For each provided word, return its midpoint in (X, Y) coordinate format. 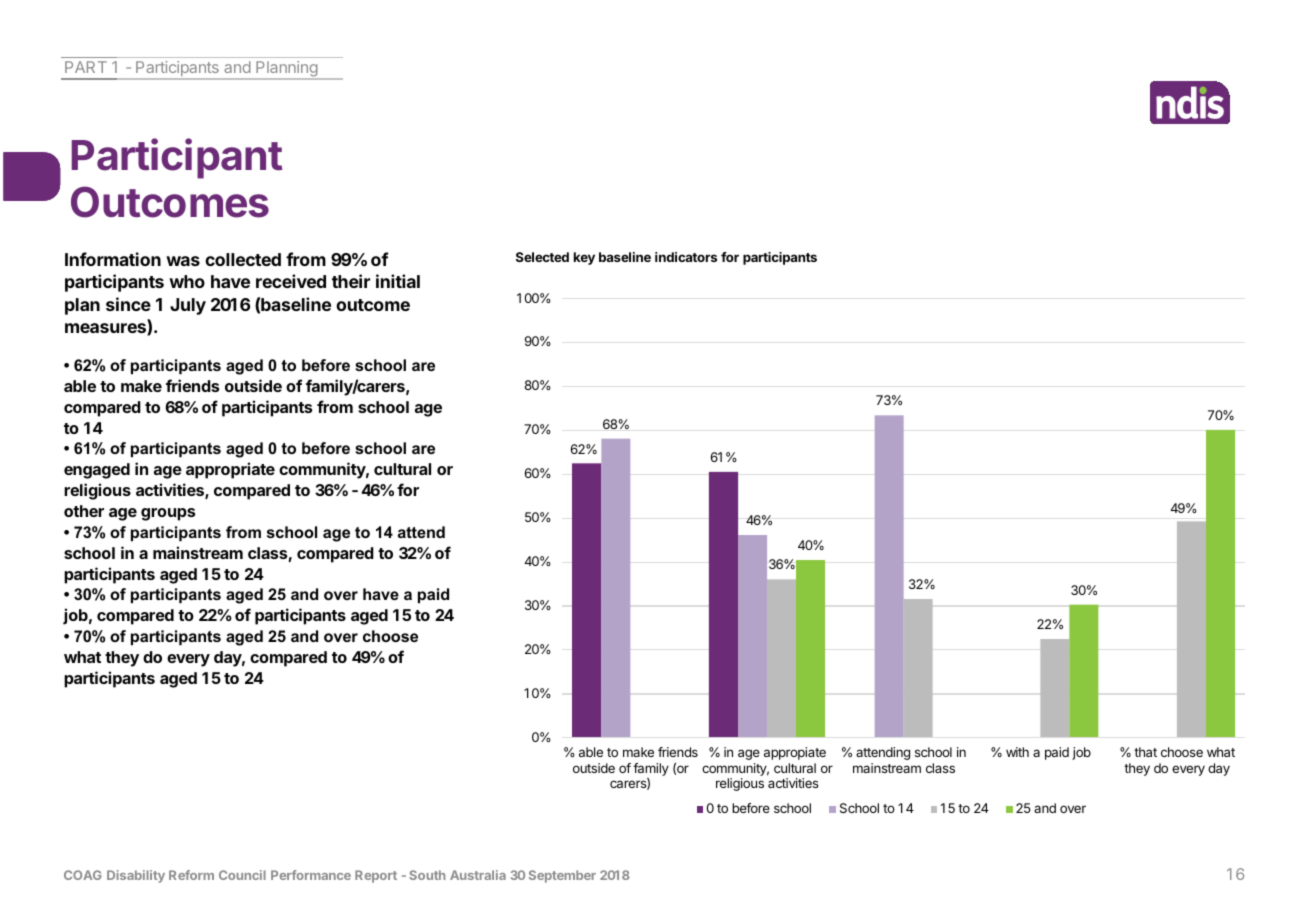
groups (168, 514)
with (1017, 752)
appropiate (795, 753)
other (84, 511)
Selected (542, 257)
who (187, 281)
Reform (191, 875)
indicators (686, 257)
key (584, 258)
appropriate (230, 470)
